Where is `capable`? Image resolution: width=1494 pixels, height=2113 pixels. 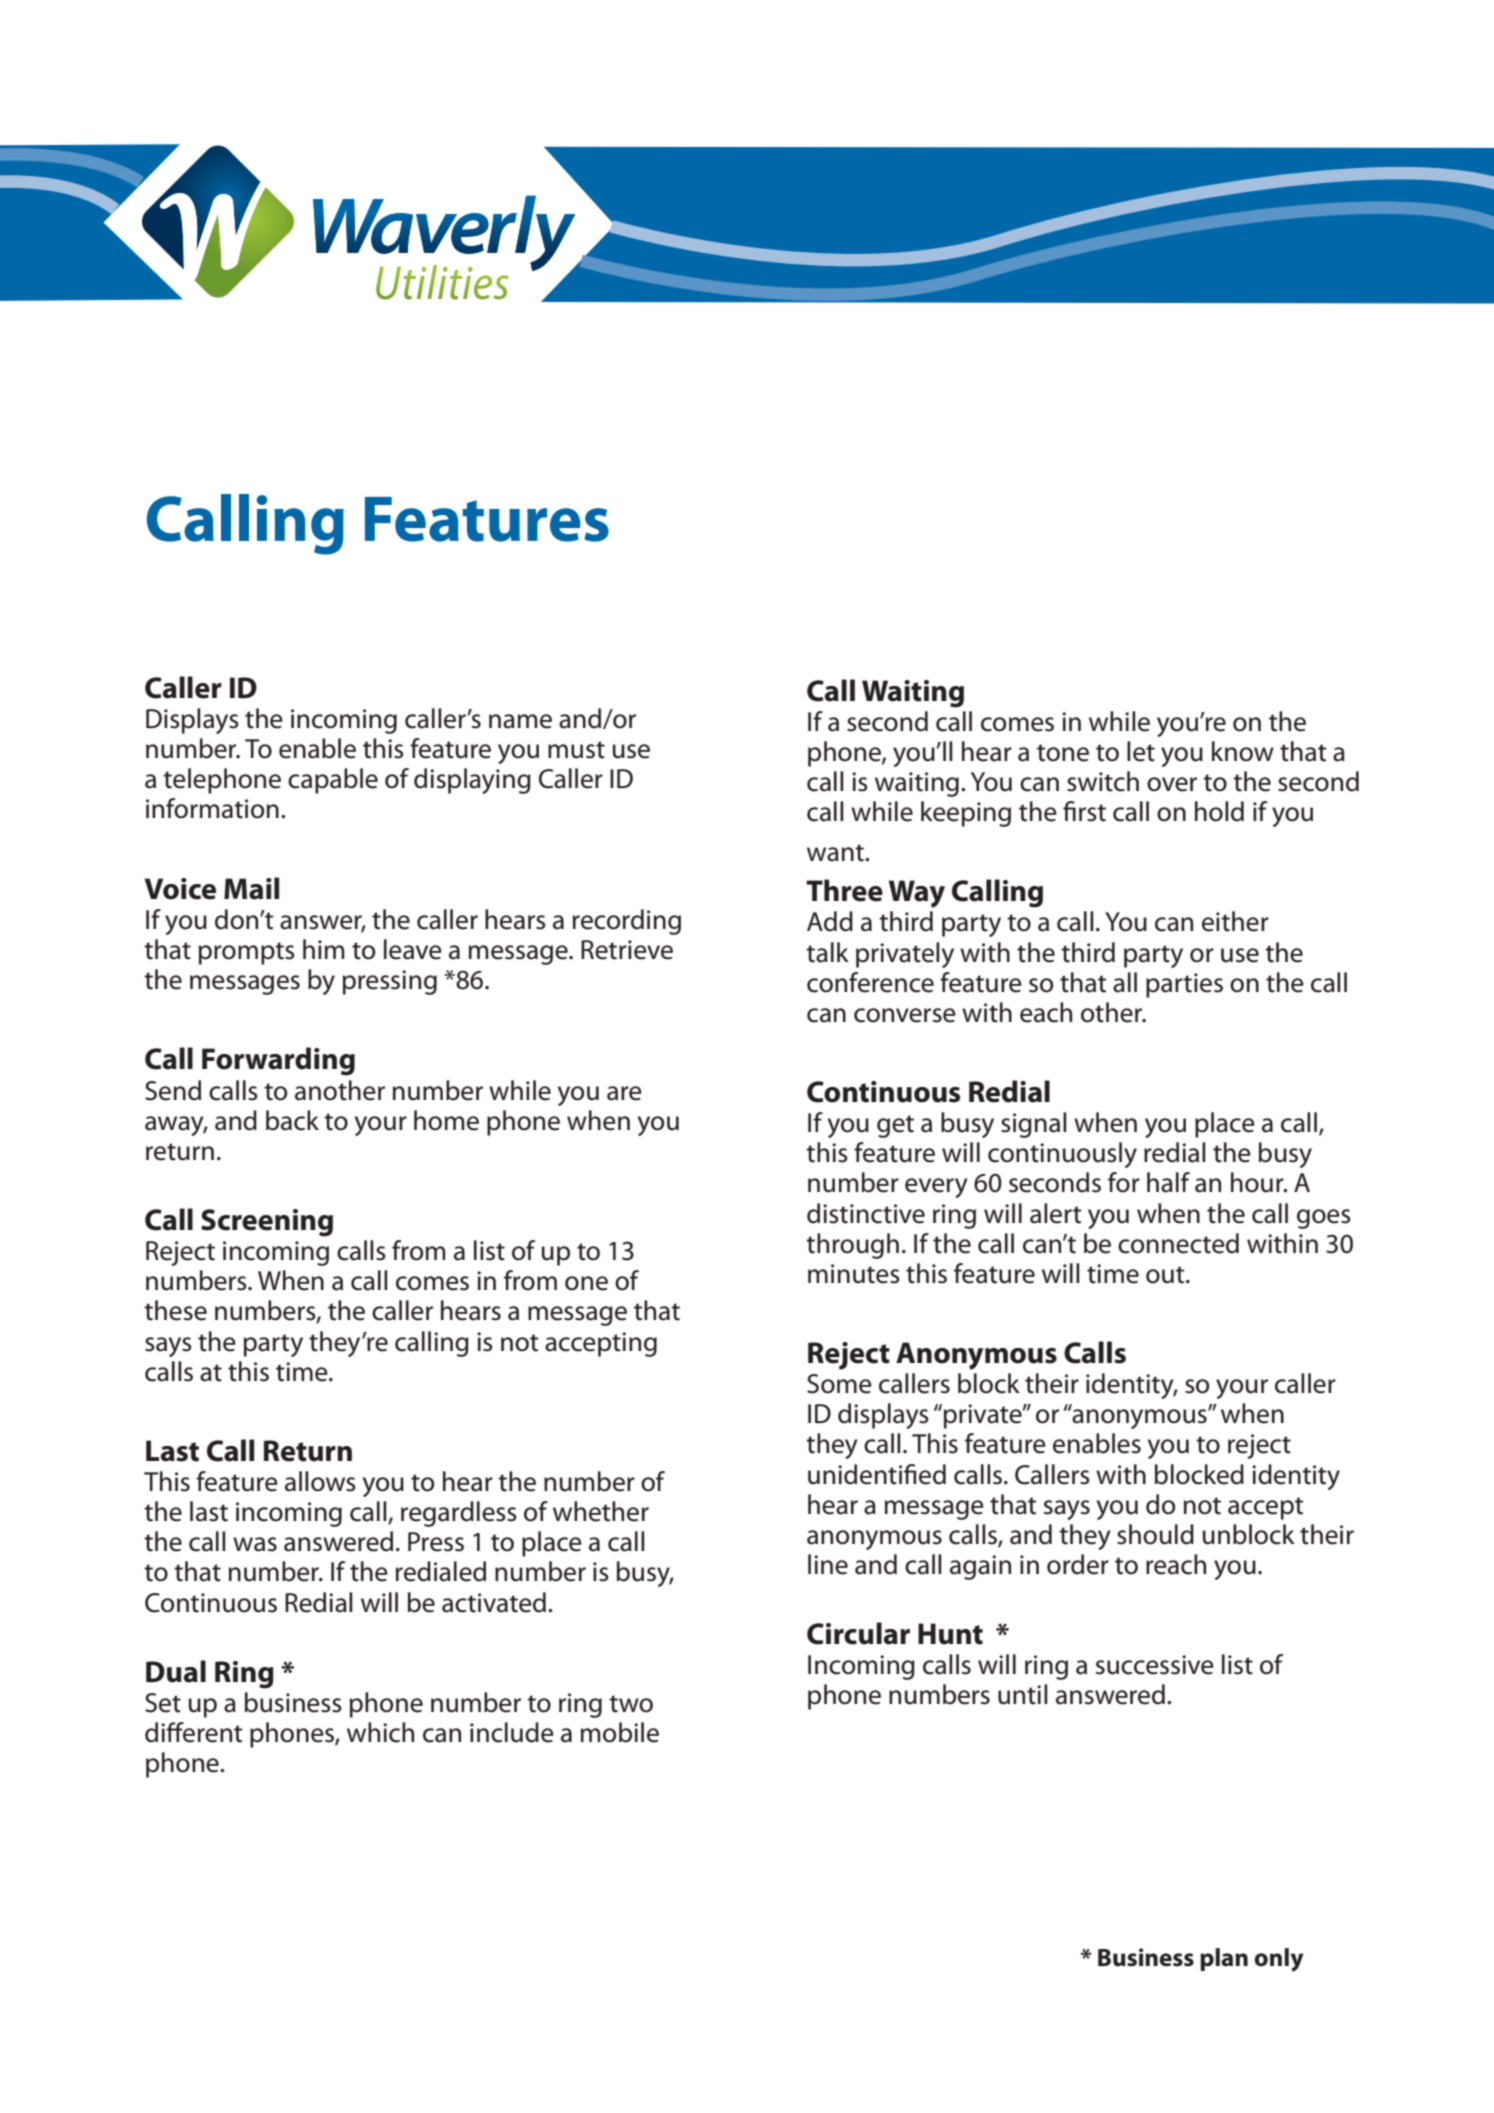
capable is located at coordinates (333, 781).
